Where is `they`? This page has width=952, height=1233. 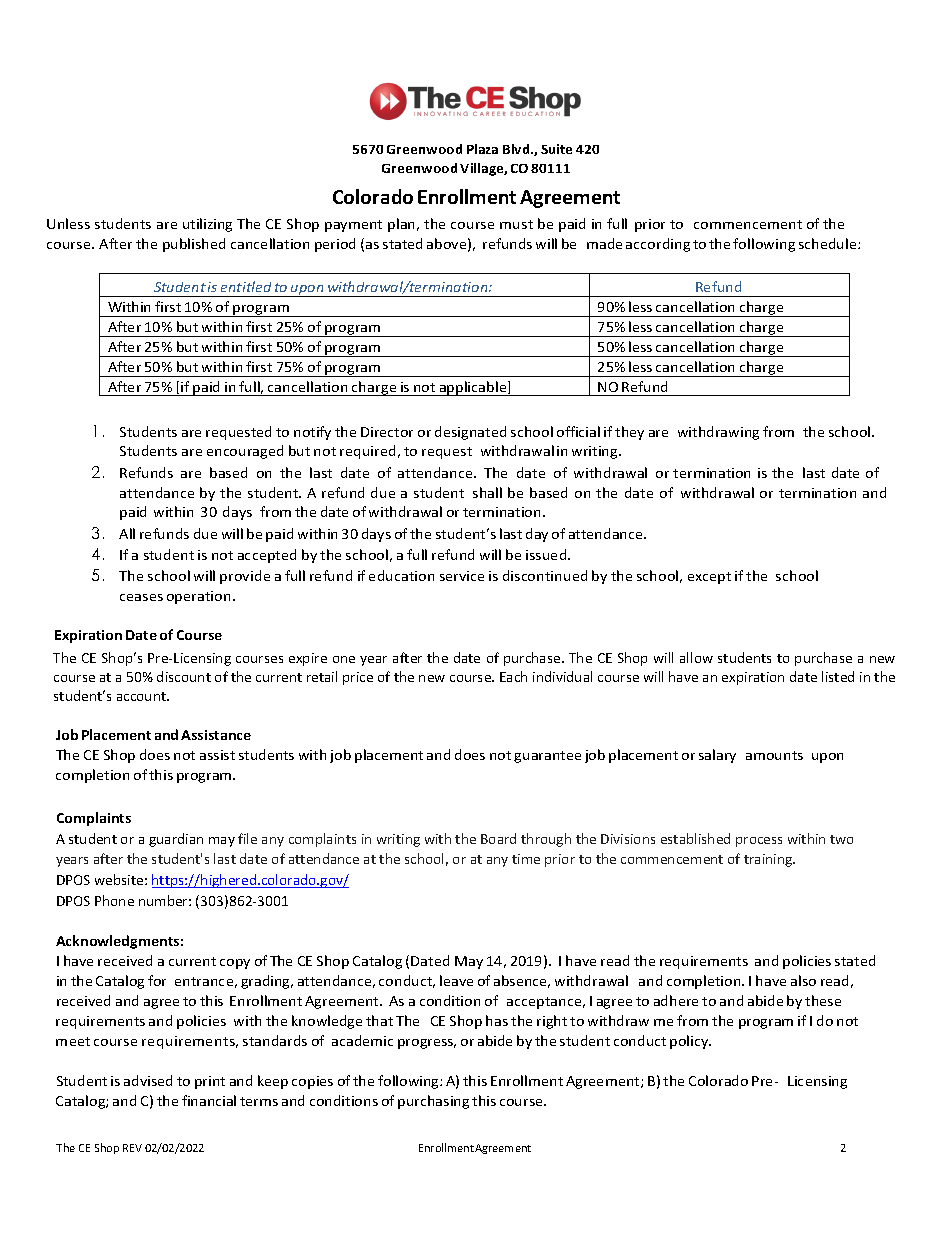 they is located at coordinates (629, 433).
